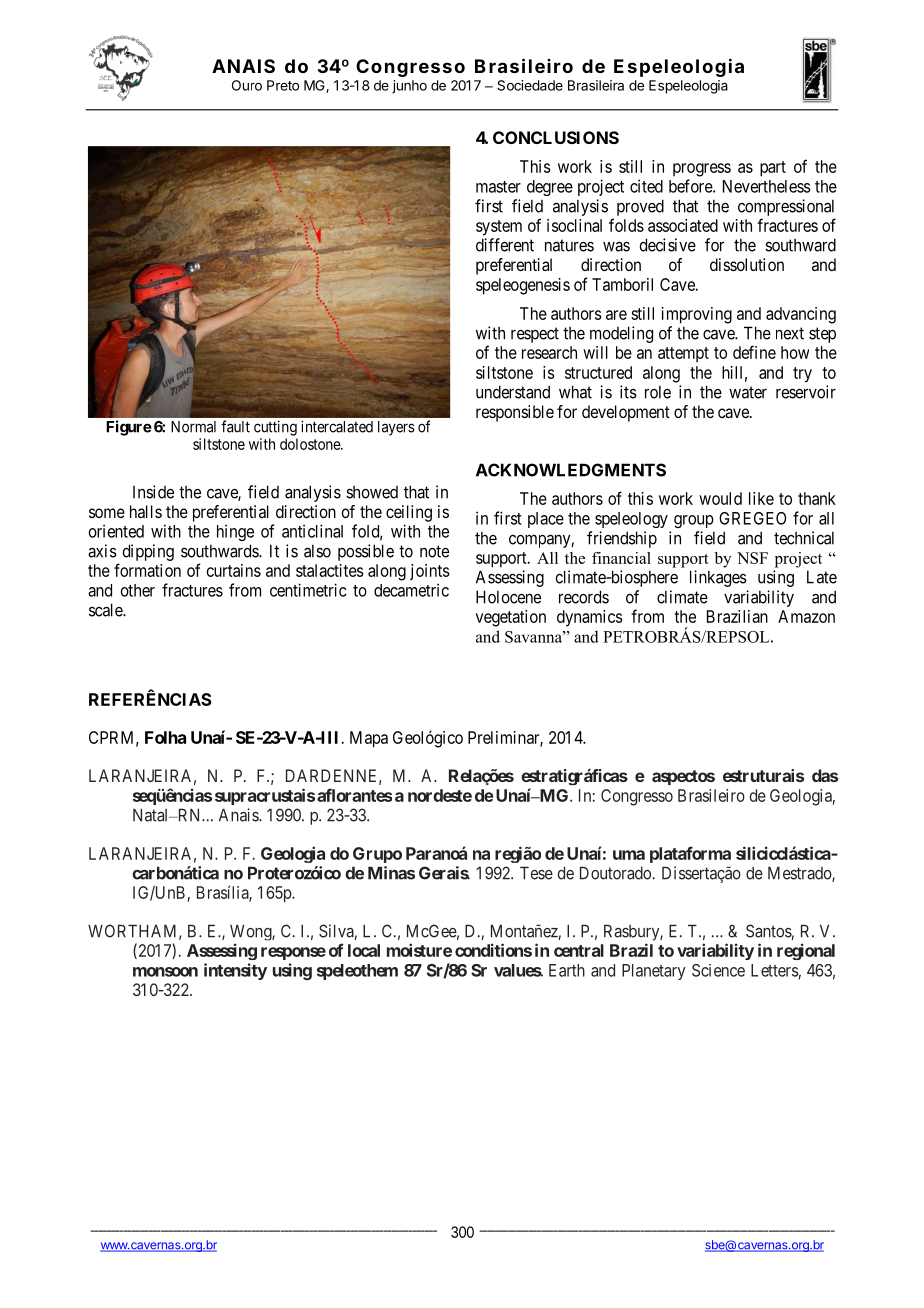 This screenshot has width=924, height=1308. I want to click on local, so click(364, 950).
